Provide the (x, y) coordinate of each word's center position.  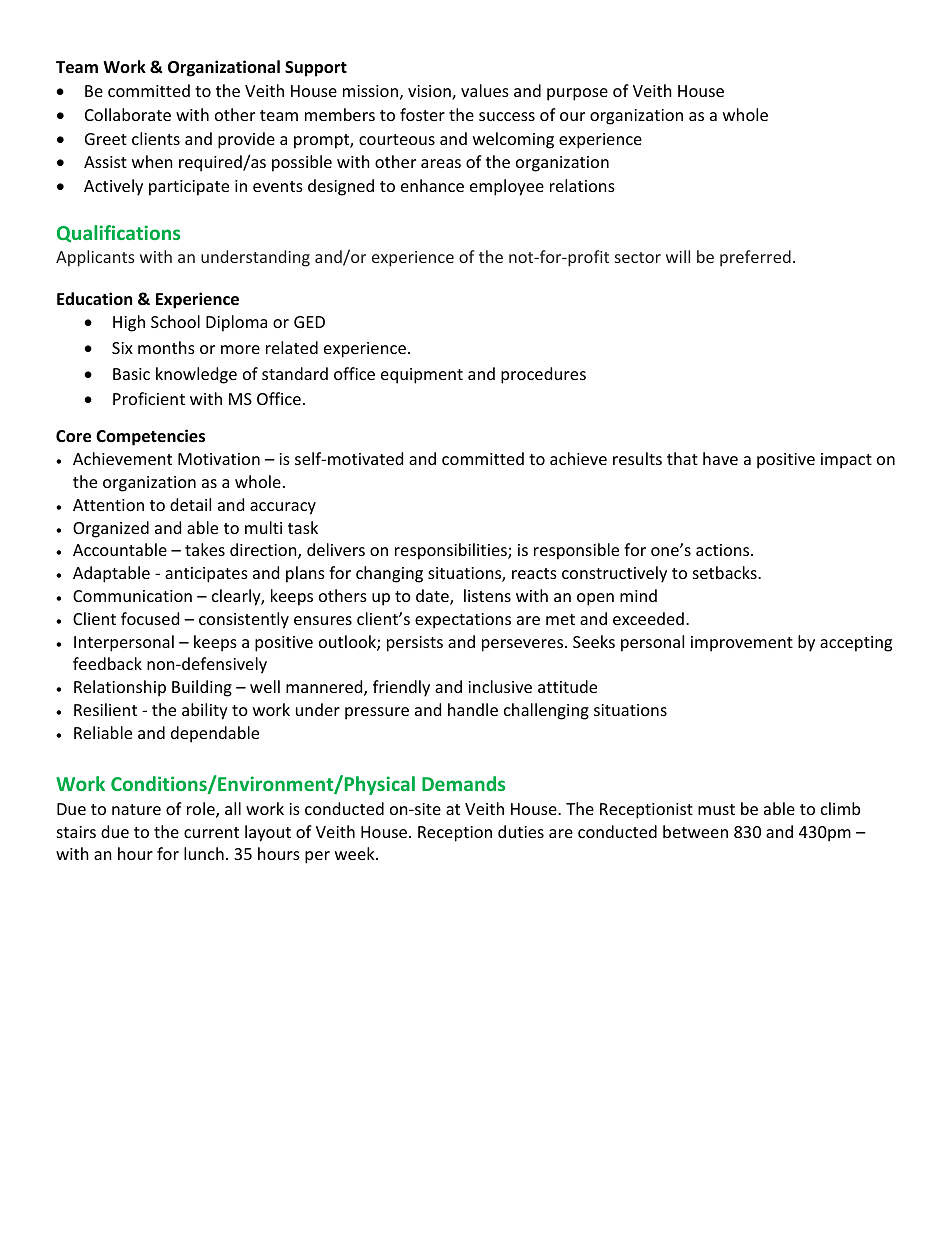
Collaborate (128, 114)
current (211, 832)
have (720, 458)
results (637, 458)
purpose (577, 94)
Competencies (150, 437)
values (485, 90)
